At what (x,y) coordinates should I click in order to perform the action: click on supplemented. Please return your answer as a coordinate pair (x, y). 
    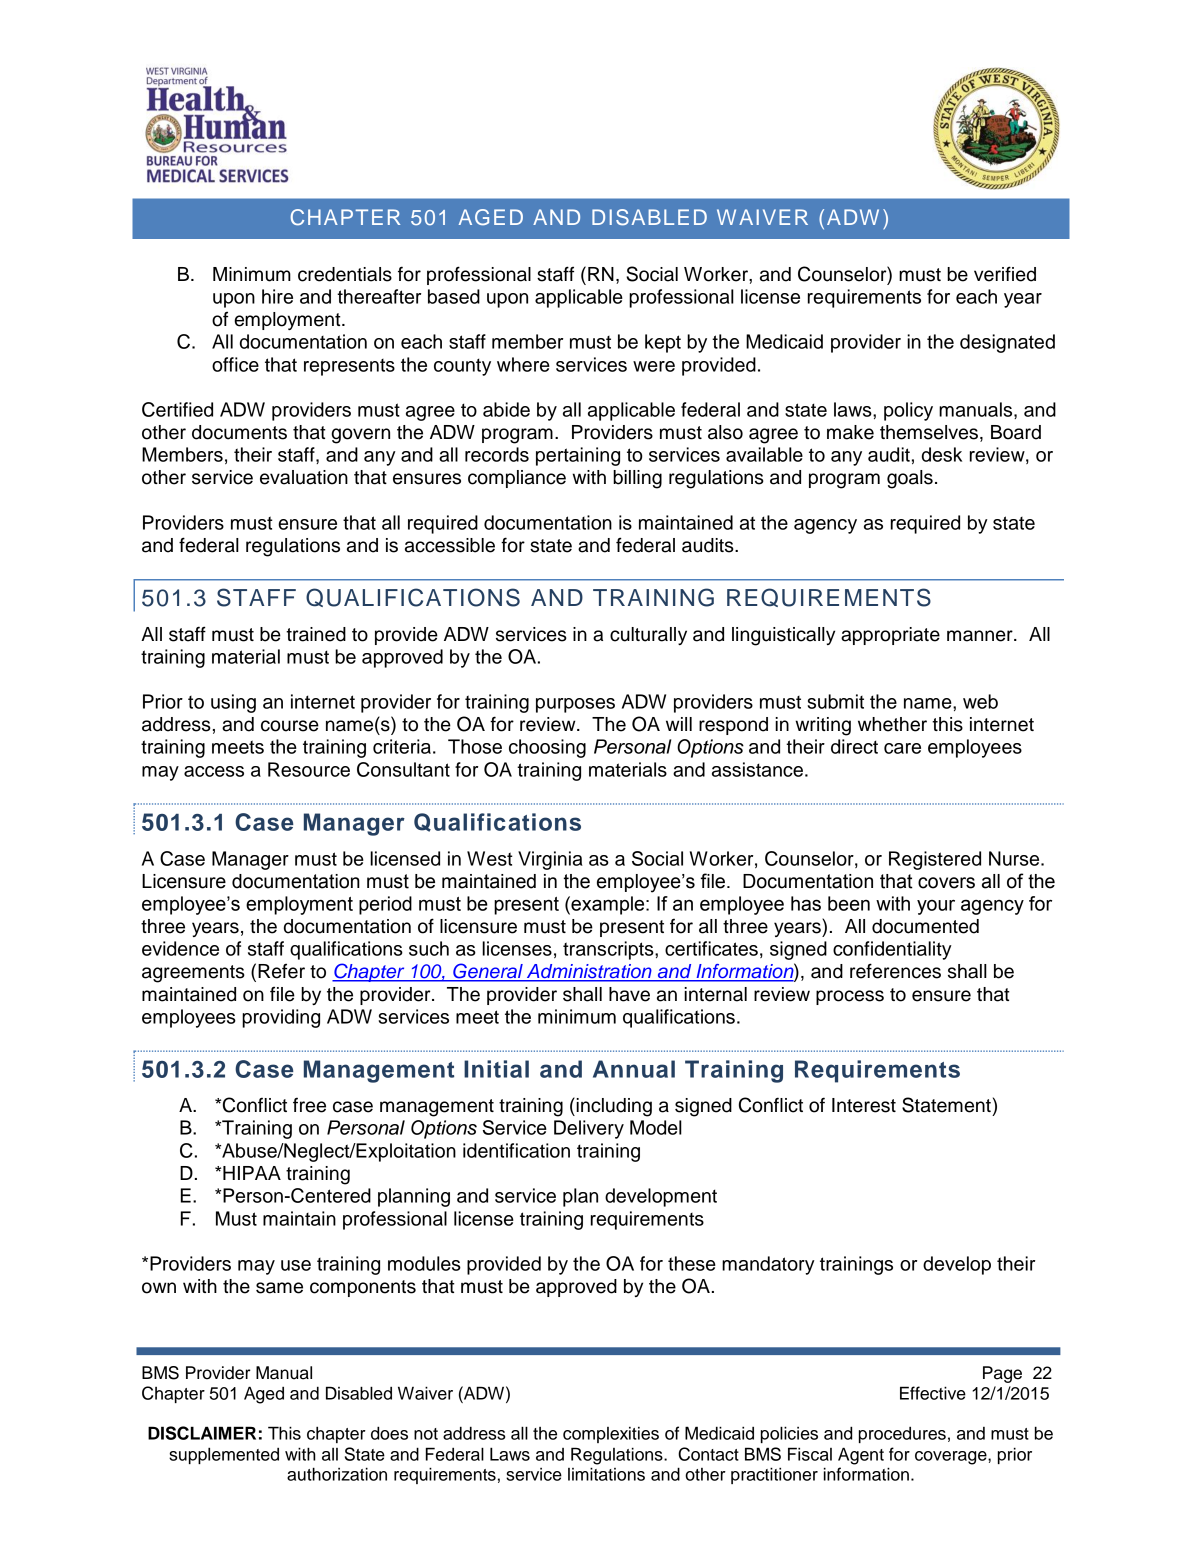
    Looking at the image, I should click on (224, 1455).
